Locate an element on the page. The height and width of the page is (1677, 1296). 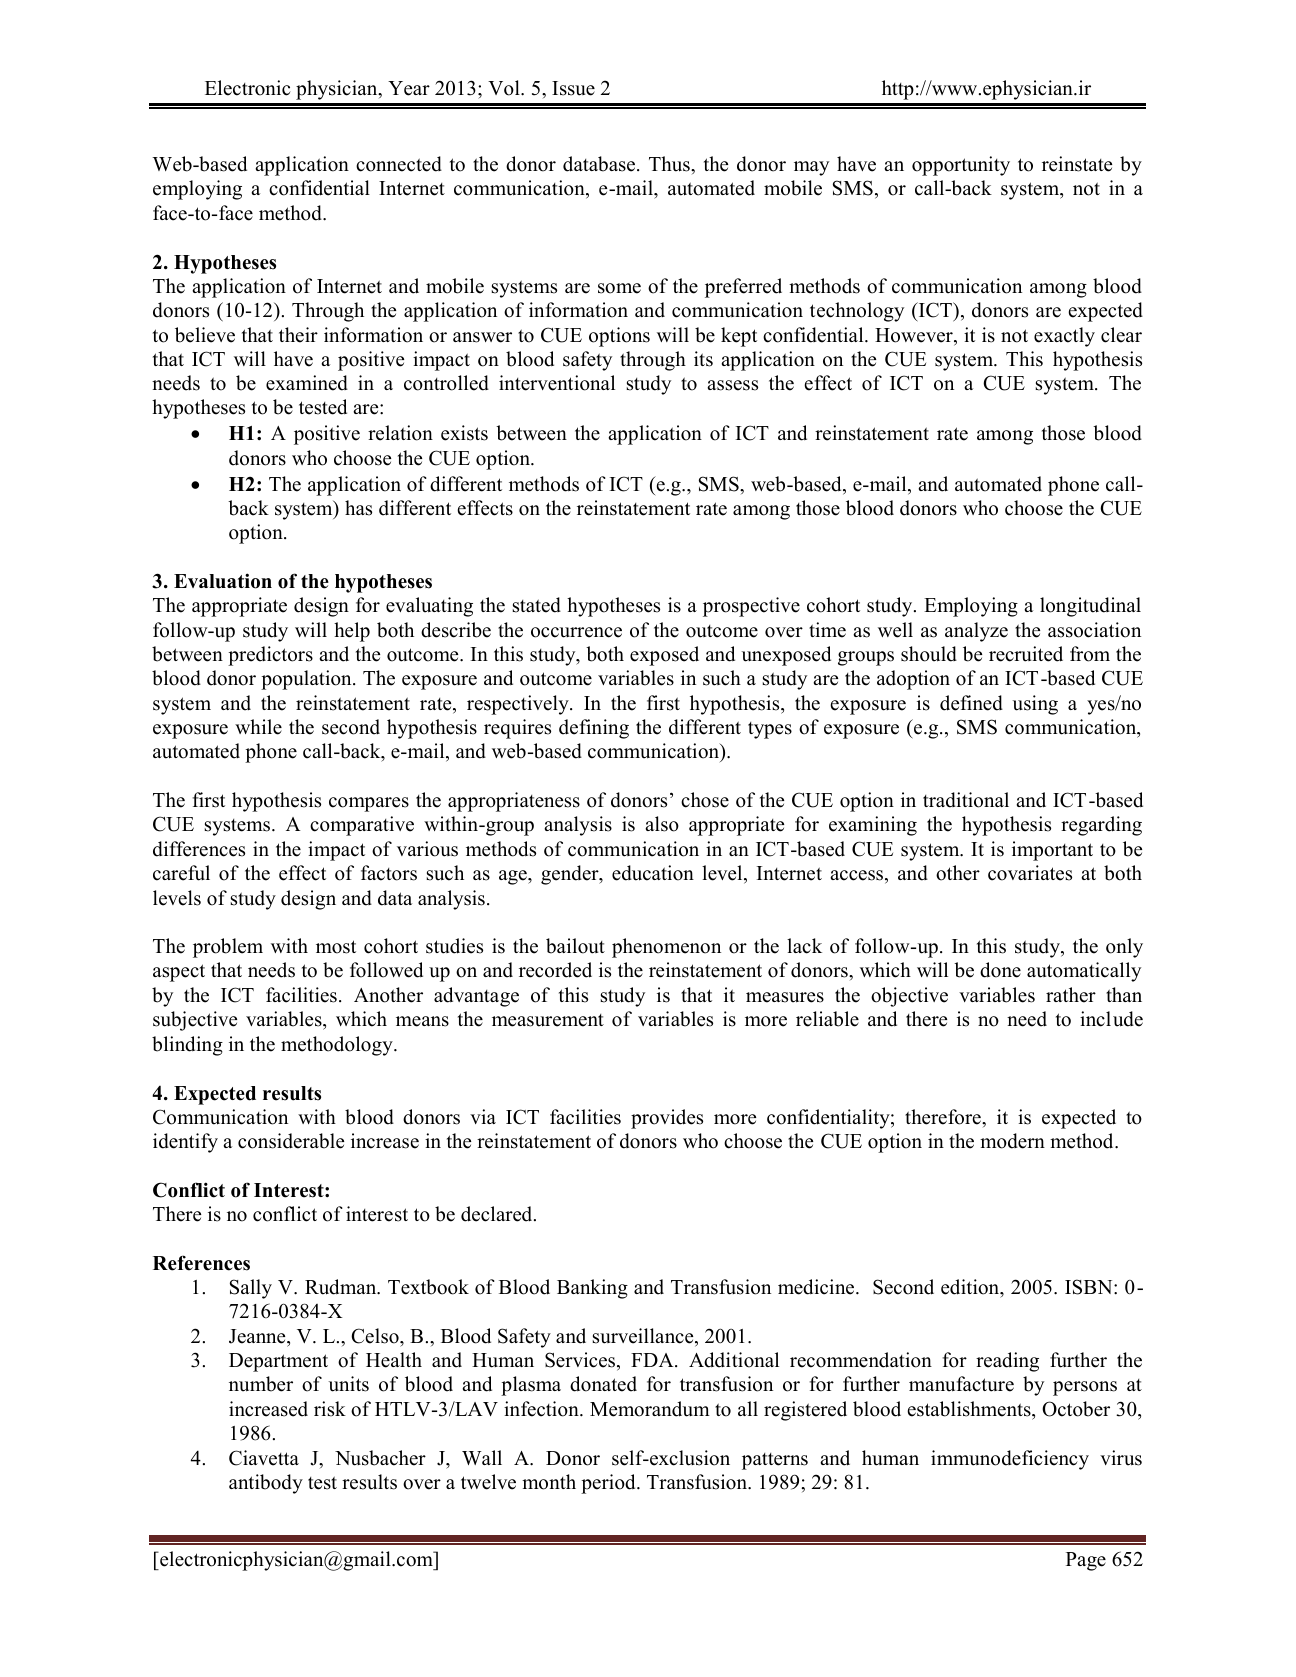
antibody is located at coordinates (266, 1484).
